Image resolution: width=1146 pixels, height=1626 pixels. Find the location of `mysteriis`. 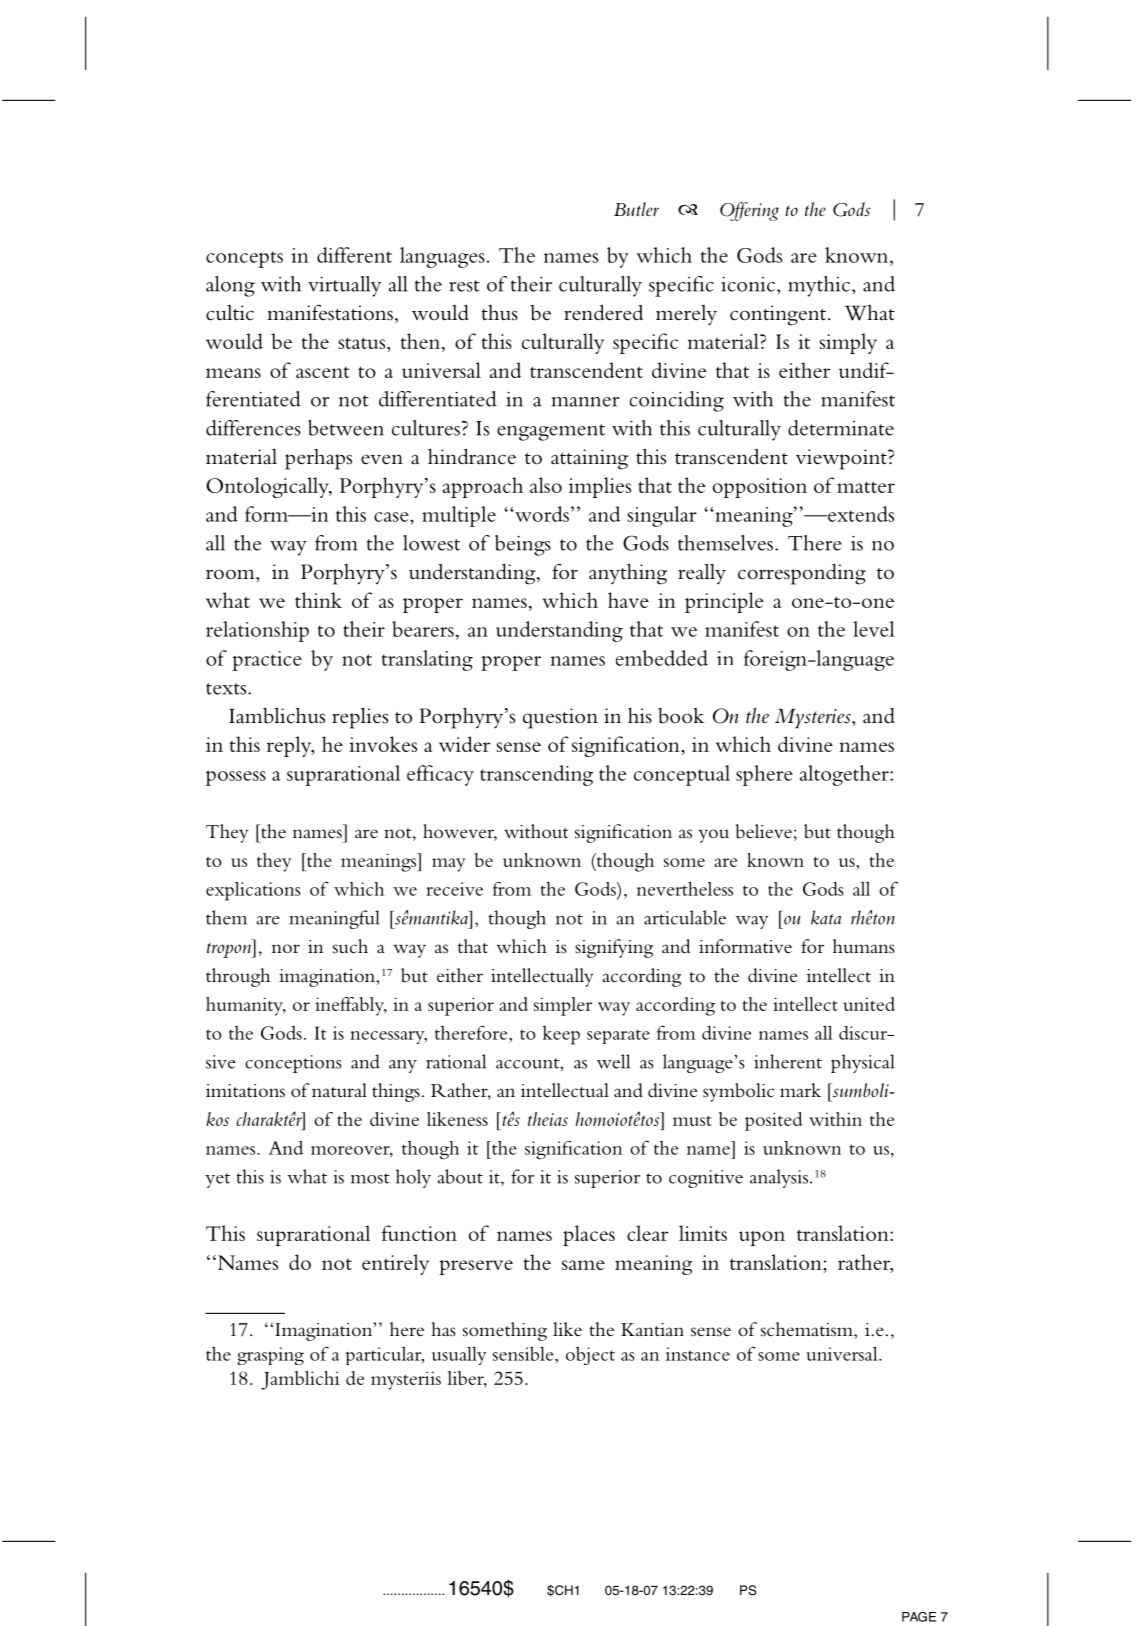

mysteriis is located at coordinates (406, 1380).
